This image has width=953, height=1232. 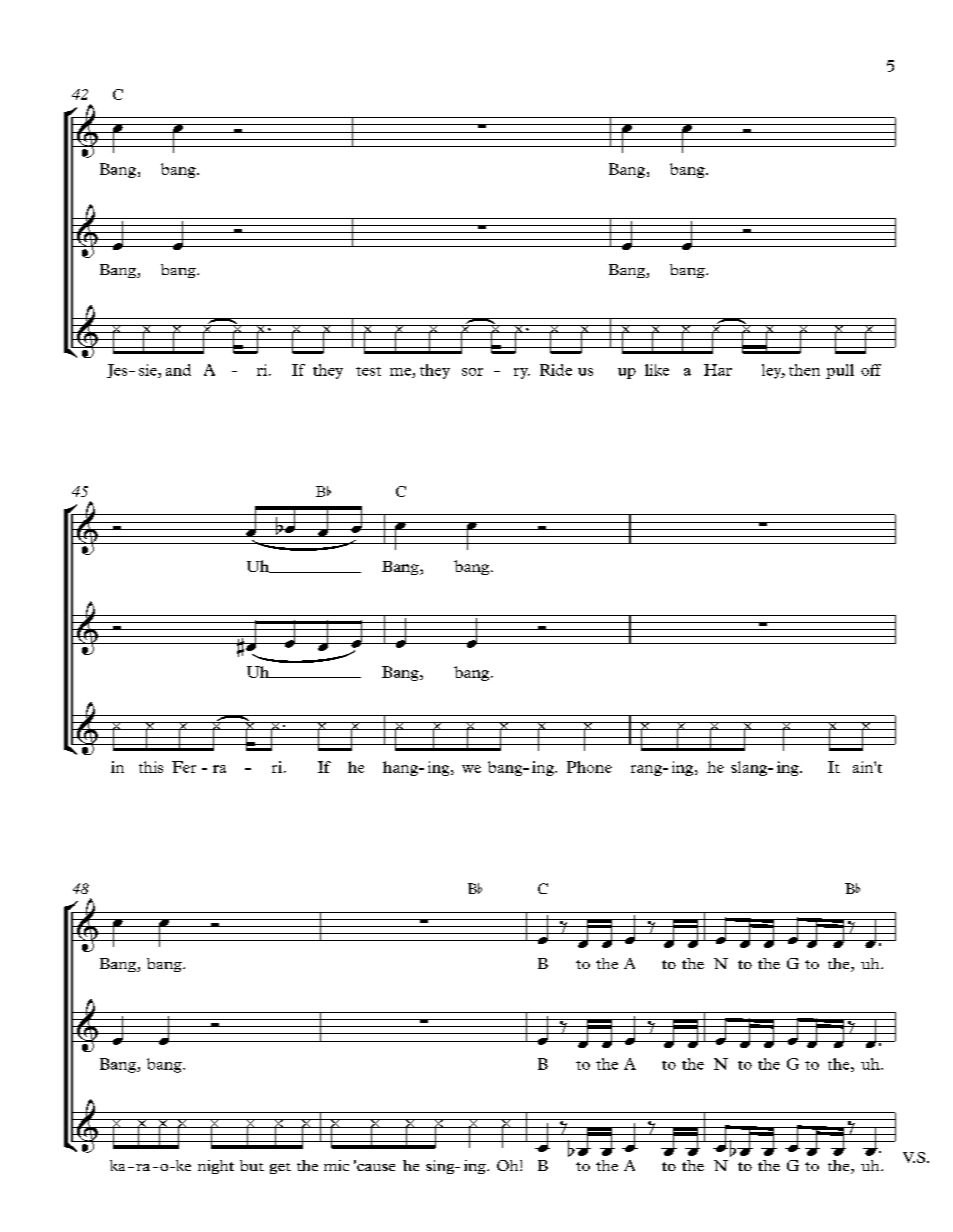 What do you see at coordinates (336, 1165) in the image?
I see `mic` at bounding box center [336, 1165].
